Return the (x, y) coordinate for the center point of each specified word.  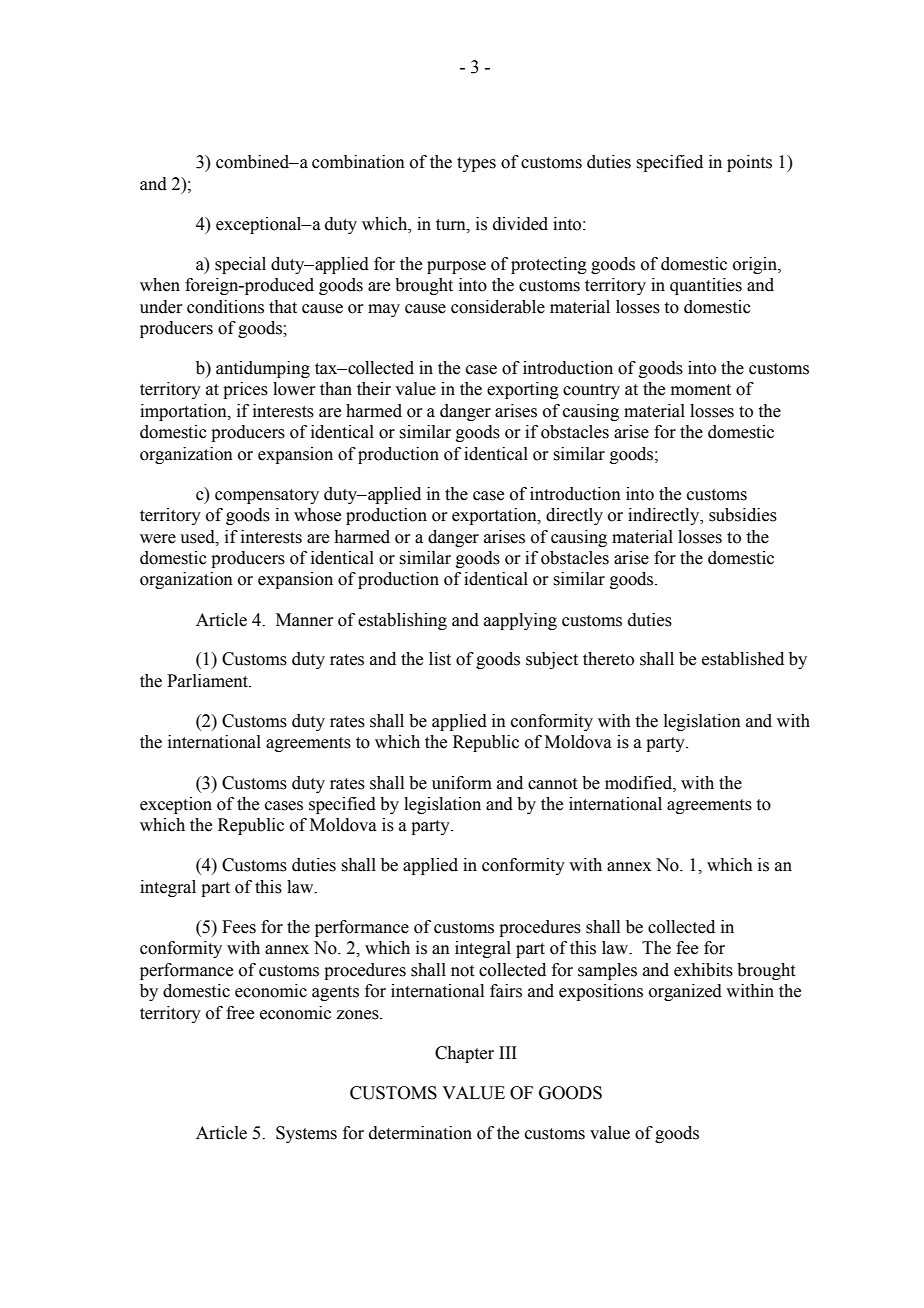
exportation (495, 516)
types (476, 164)
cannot (552, 784)
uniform (462, 783)
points (749, 163)
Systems (306, 1134)
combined (254, 162)
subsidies (743, 515)
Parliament (208, 681)
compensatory (267, 496)
